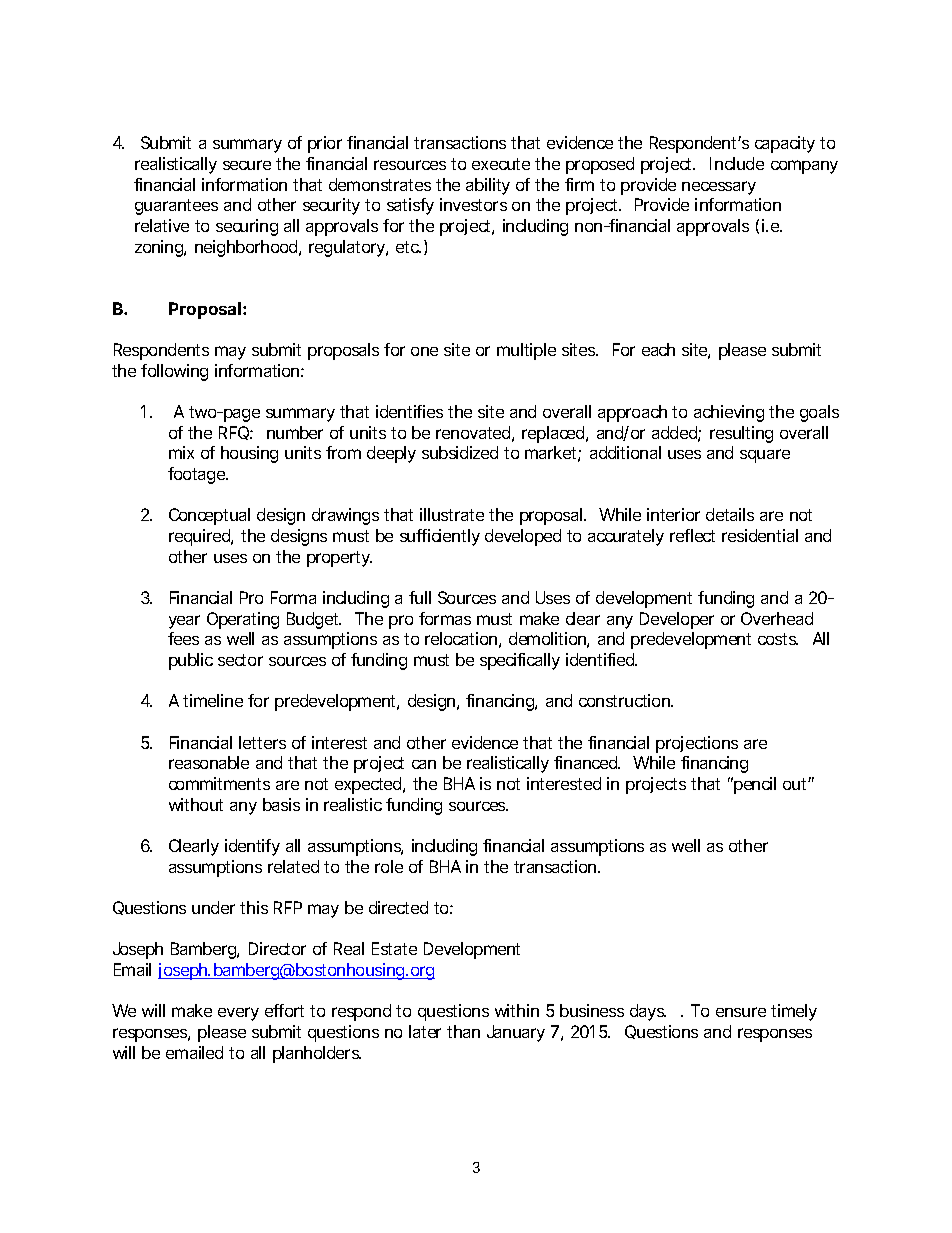  I want to click on secure, so click(247, 165).
